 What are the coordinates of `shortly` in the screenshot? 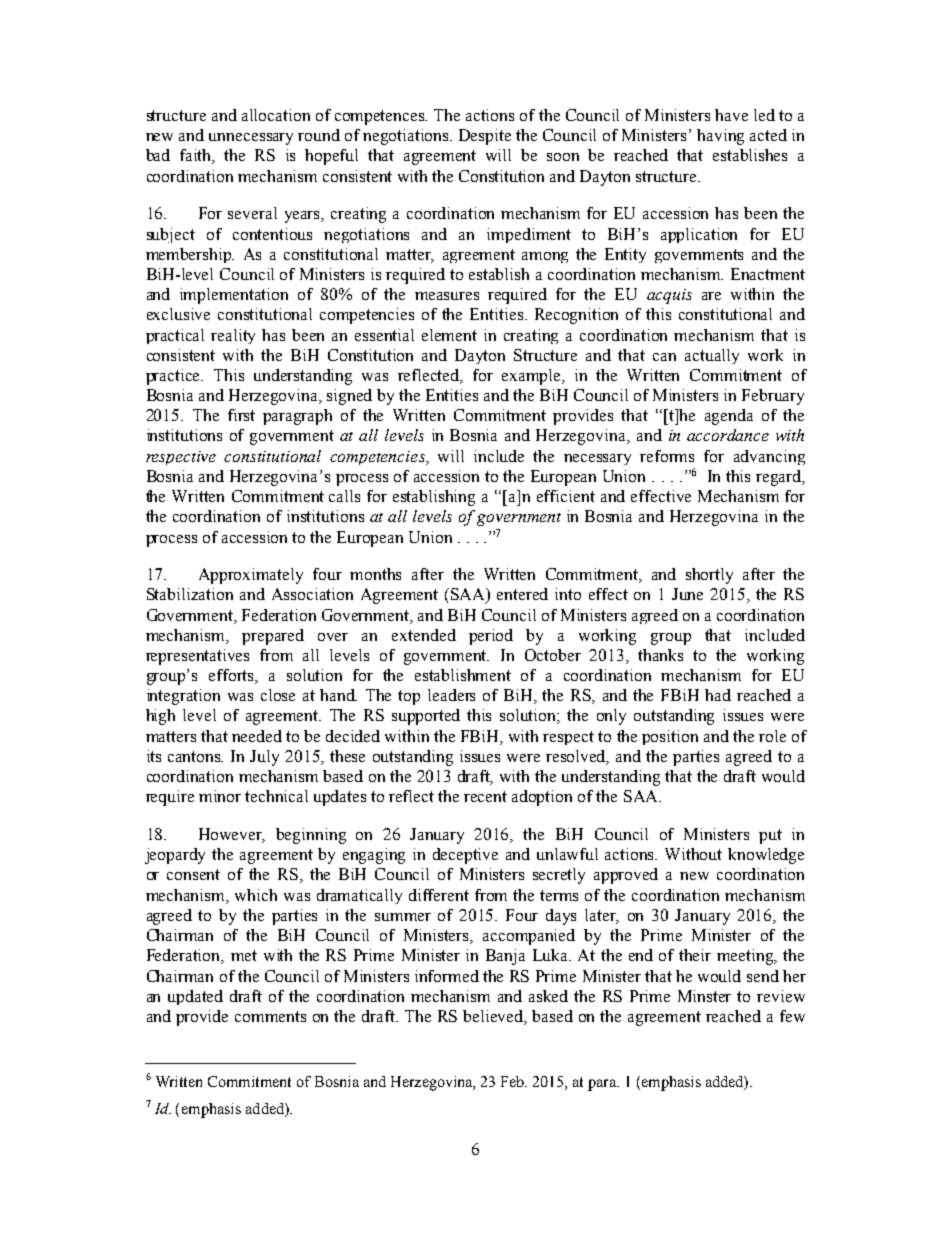 It's located at (709, 576).
